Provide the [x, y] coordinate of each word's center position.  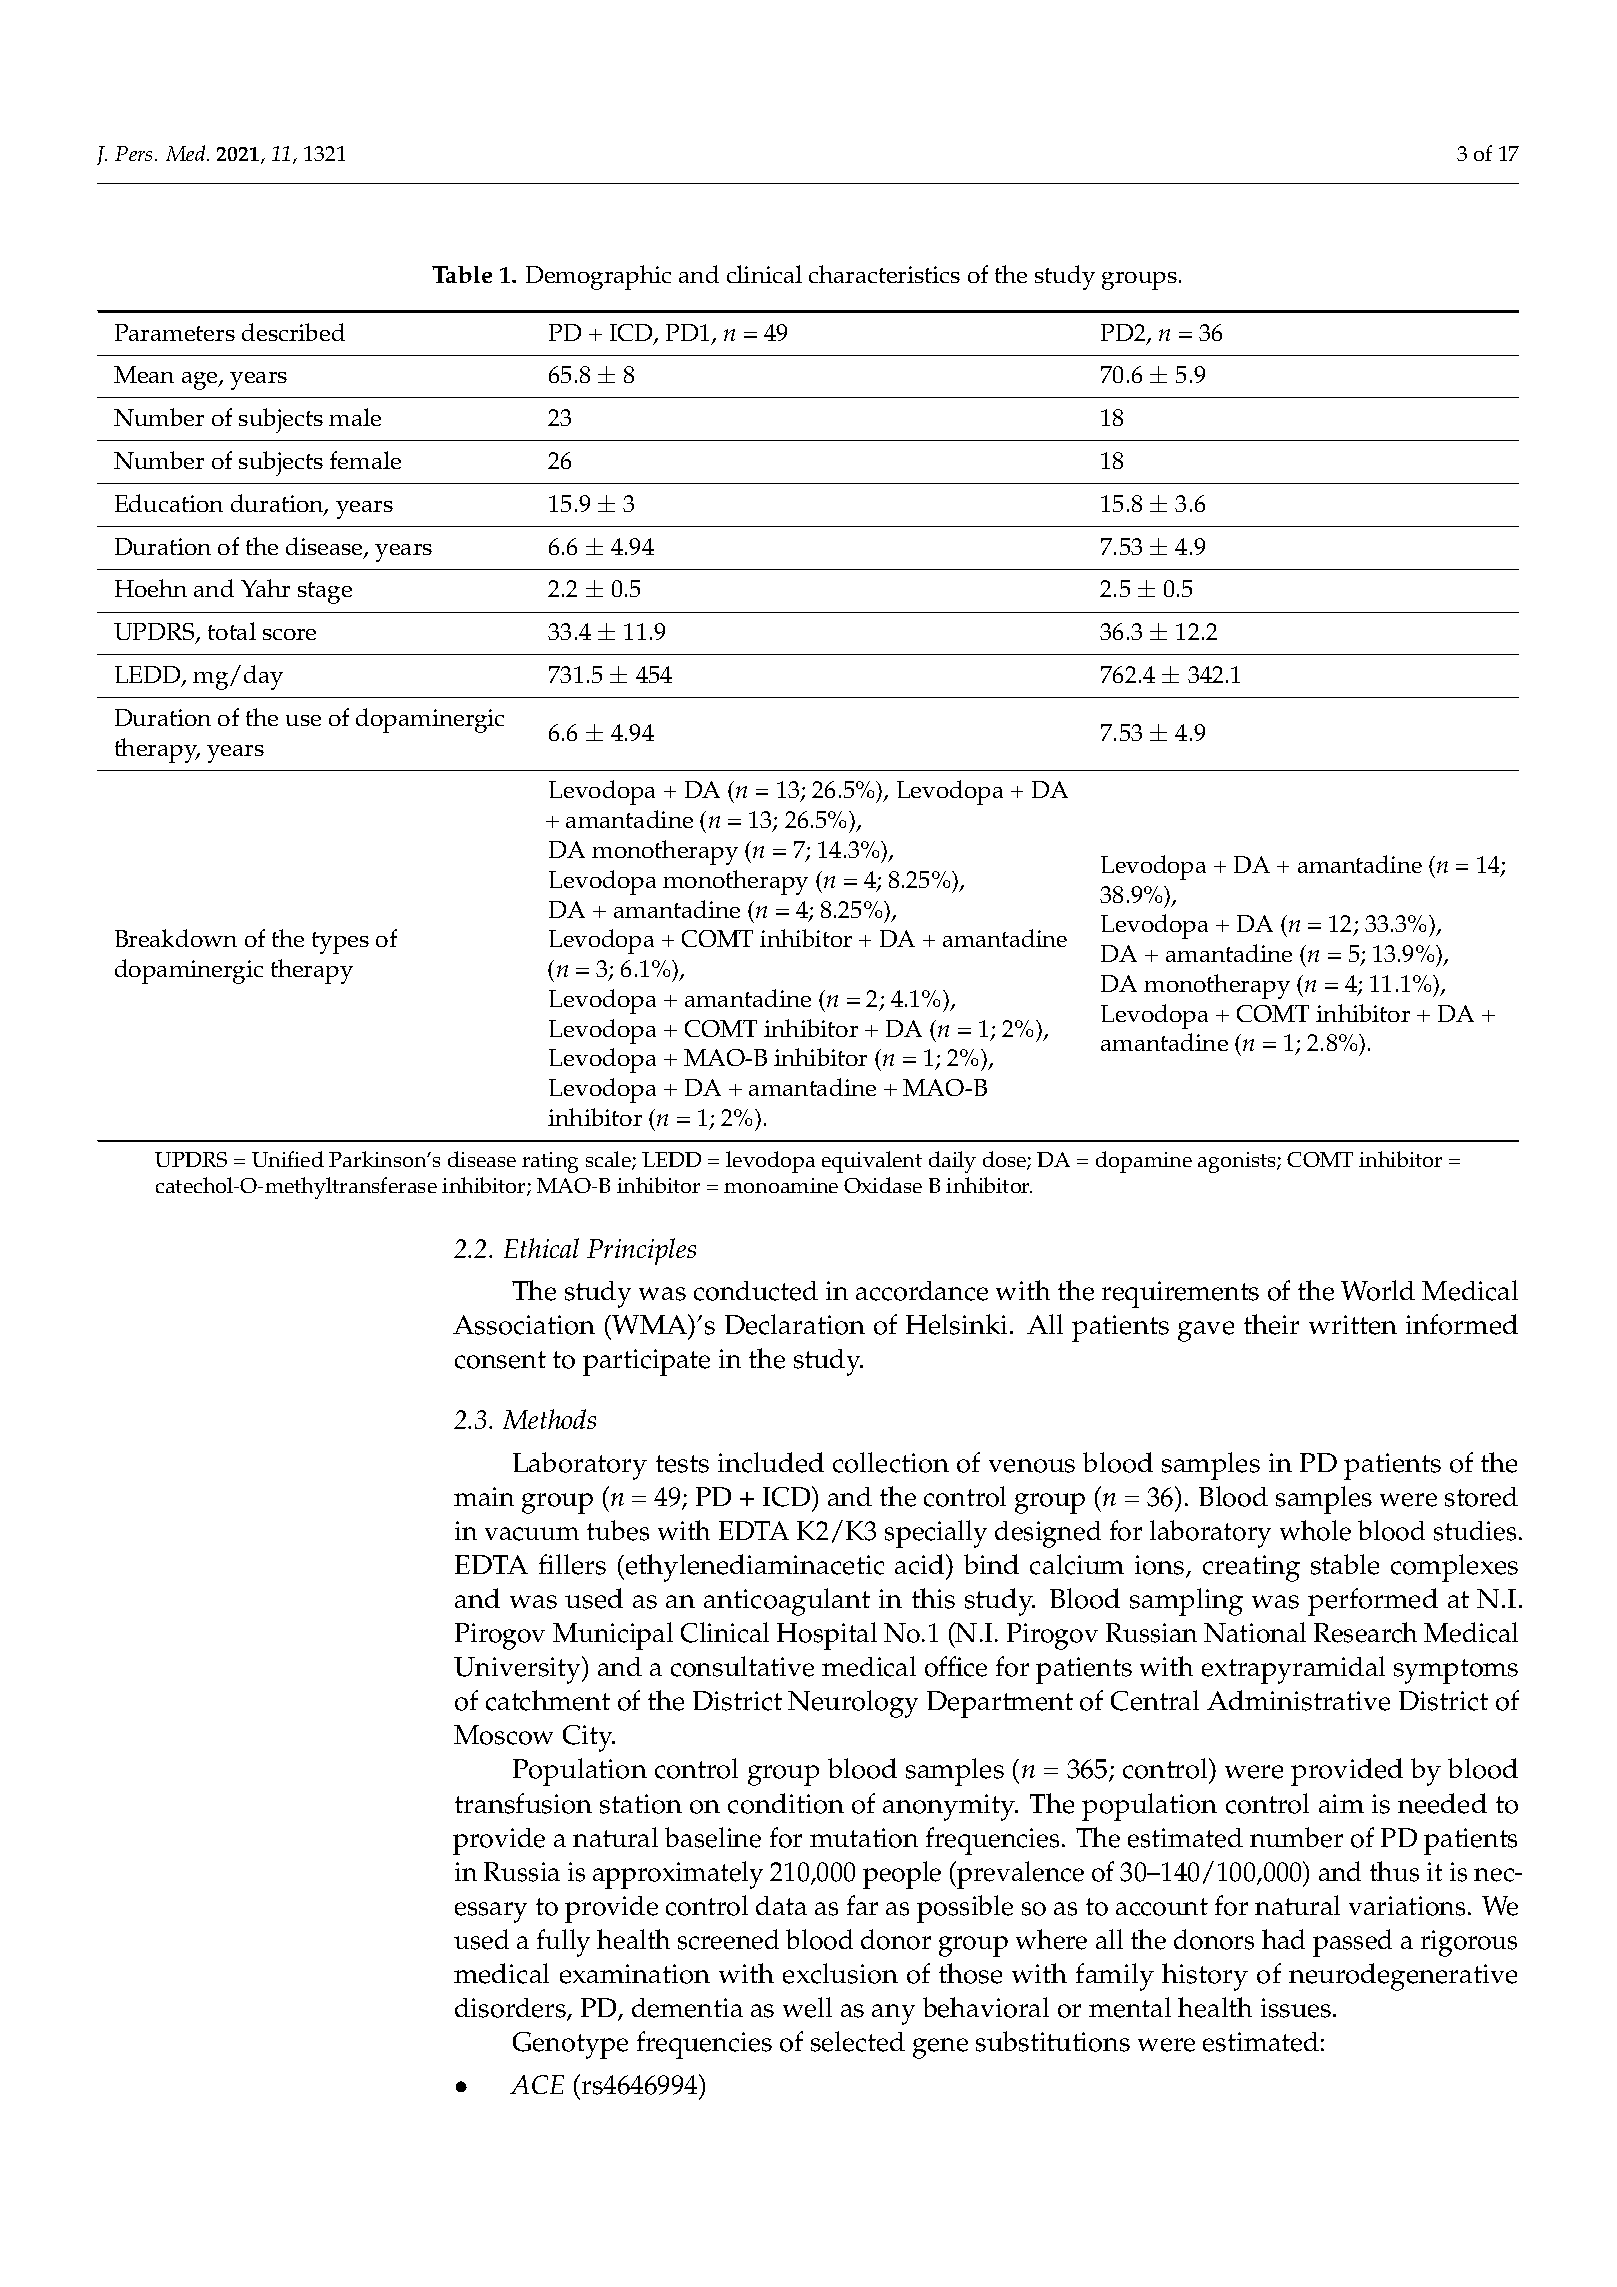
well [807, 2007]
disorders [511, 2009]
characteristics [884, 274]
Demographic [598, 277]
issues [1296, 2008]
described [293, 332]
